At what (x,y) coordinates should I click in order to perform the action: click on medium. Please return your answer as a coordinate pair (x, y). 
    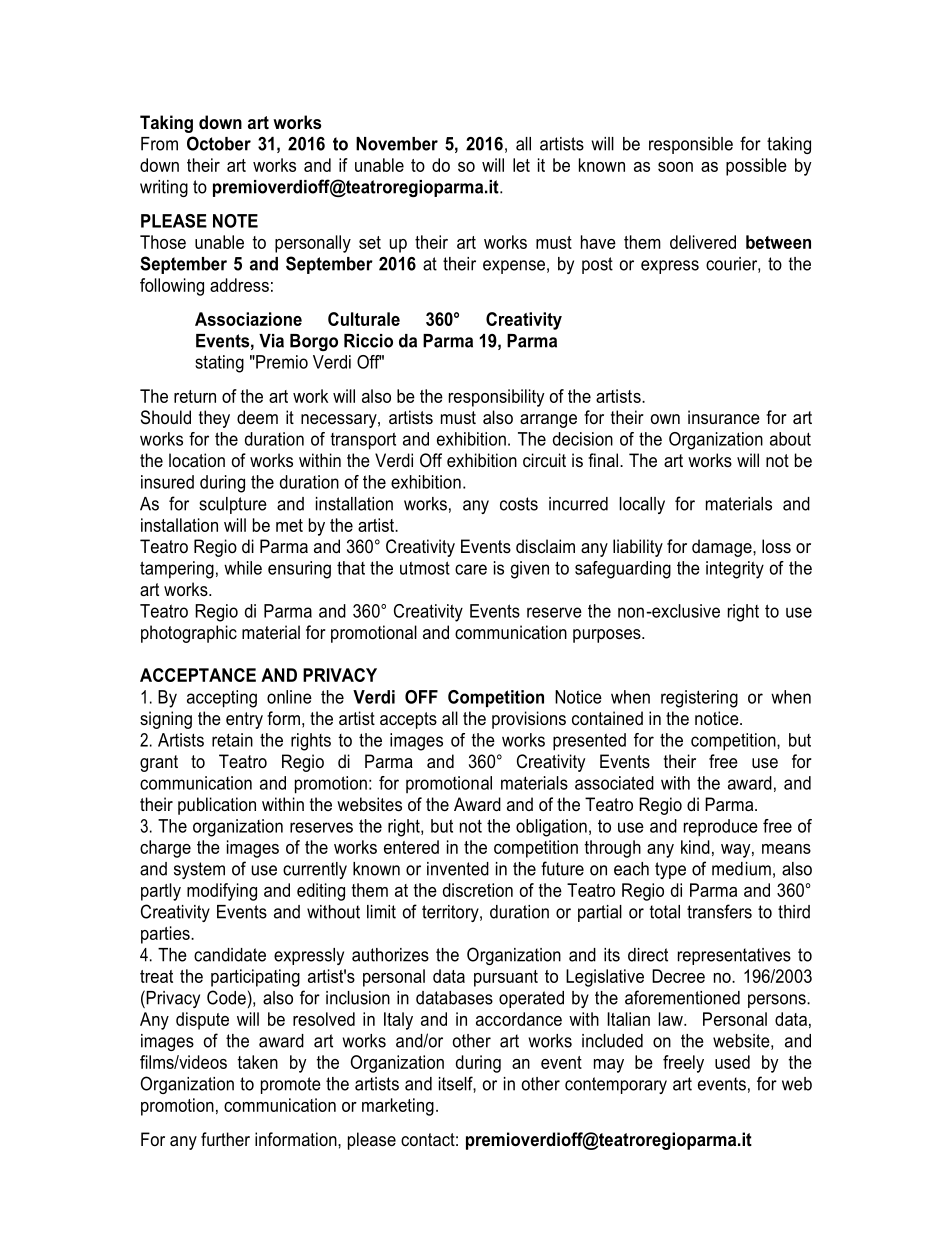
    Looking at the image, I should click on (741, 869).
